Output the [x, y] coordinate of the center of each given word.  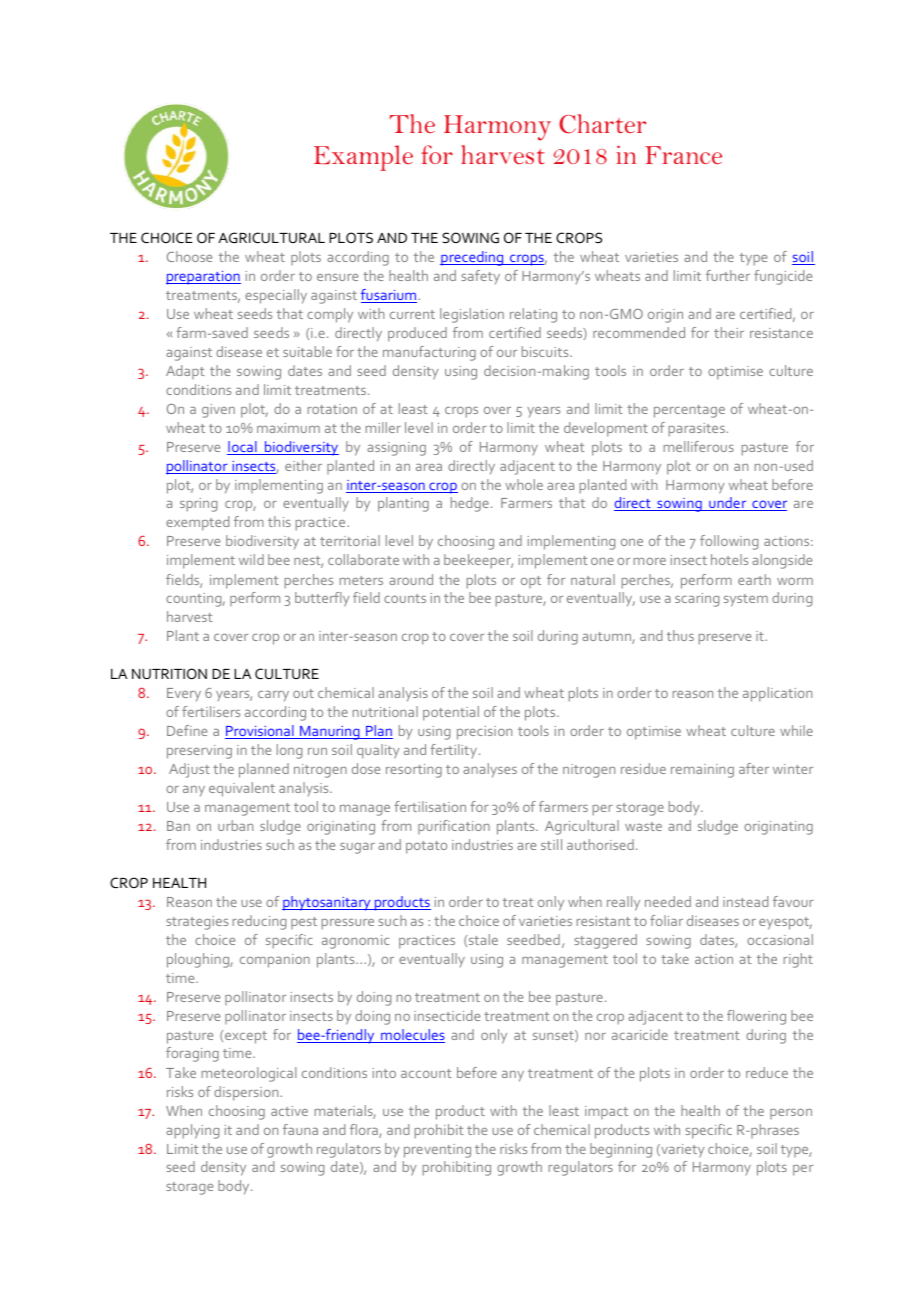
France [683, 155]
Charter [602, 124]
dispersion [247, 1093]
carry [273, 696]
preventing [437, 1151]
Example [363, 158]
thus [680, 635]
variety [682, 1151]
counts [405, 598]
